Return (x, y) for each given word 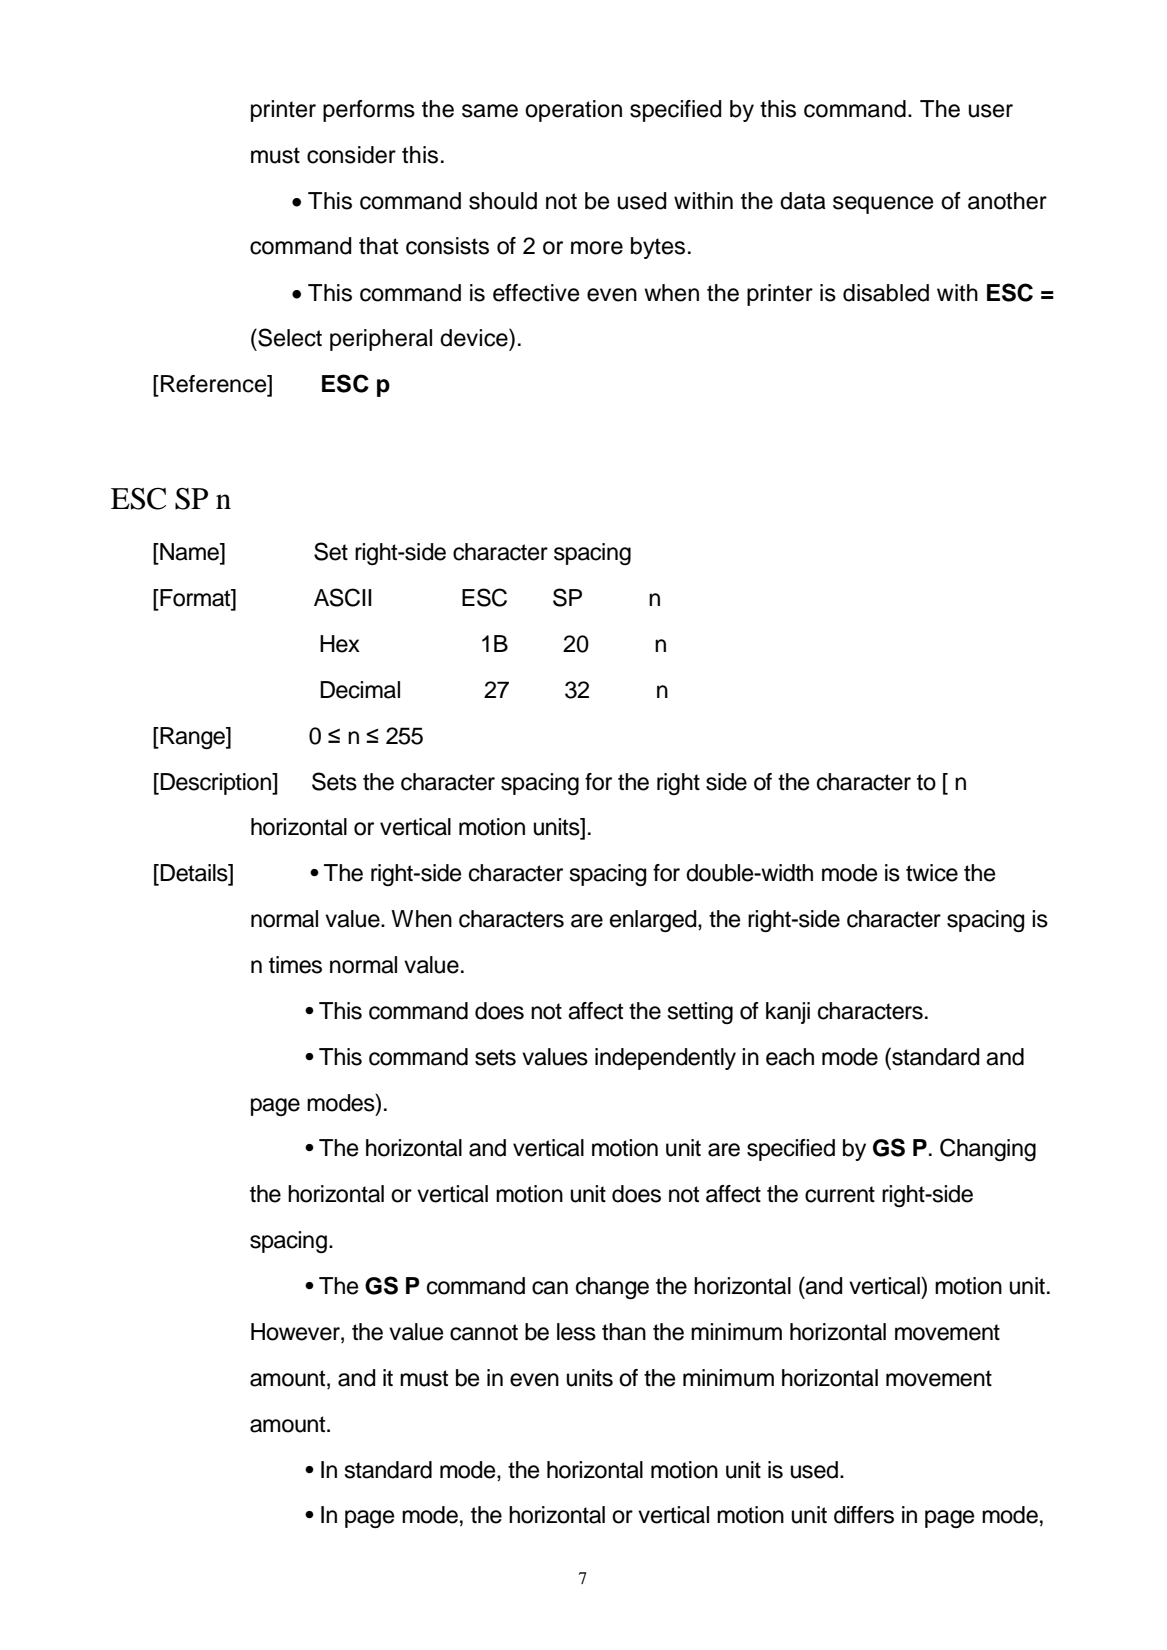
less (576, 1332)
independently (665, 1059)
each (790, 1057)
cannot (484, 1332)
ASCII (343, 597)
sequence (883, 205)
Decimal (360, 690)
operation (573, 111)
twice (932, 873)
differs (864, 1515)
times (295, 965)
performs (369, 111)
